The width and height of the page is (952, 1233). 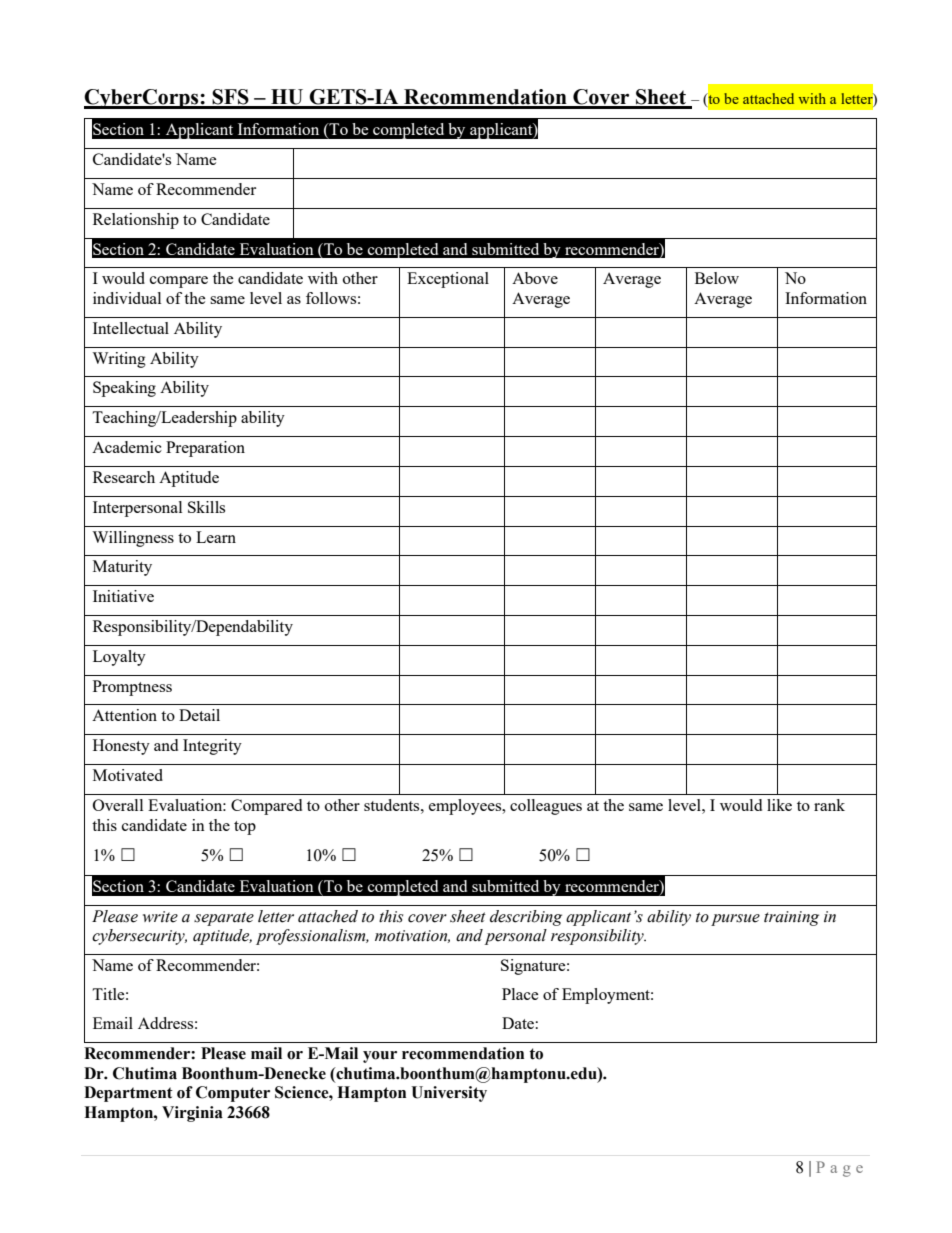 What do you see at coordinates (717, 278) in the page?
I see `Below` at bounding box center [717, 278].
